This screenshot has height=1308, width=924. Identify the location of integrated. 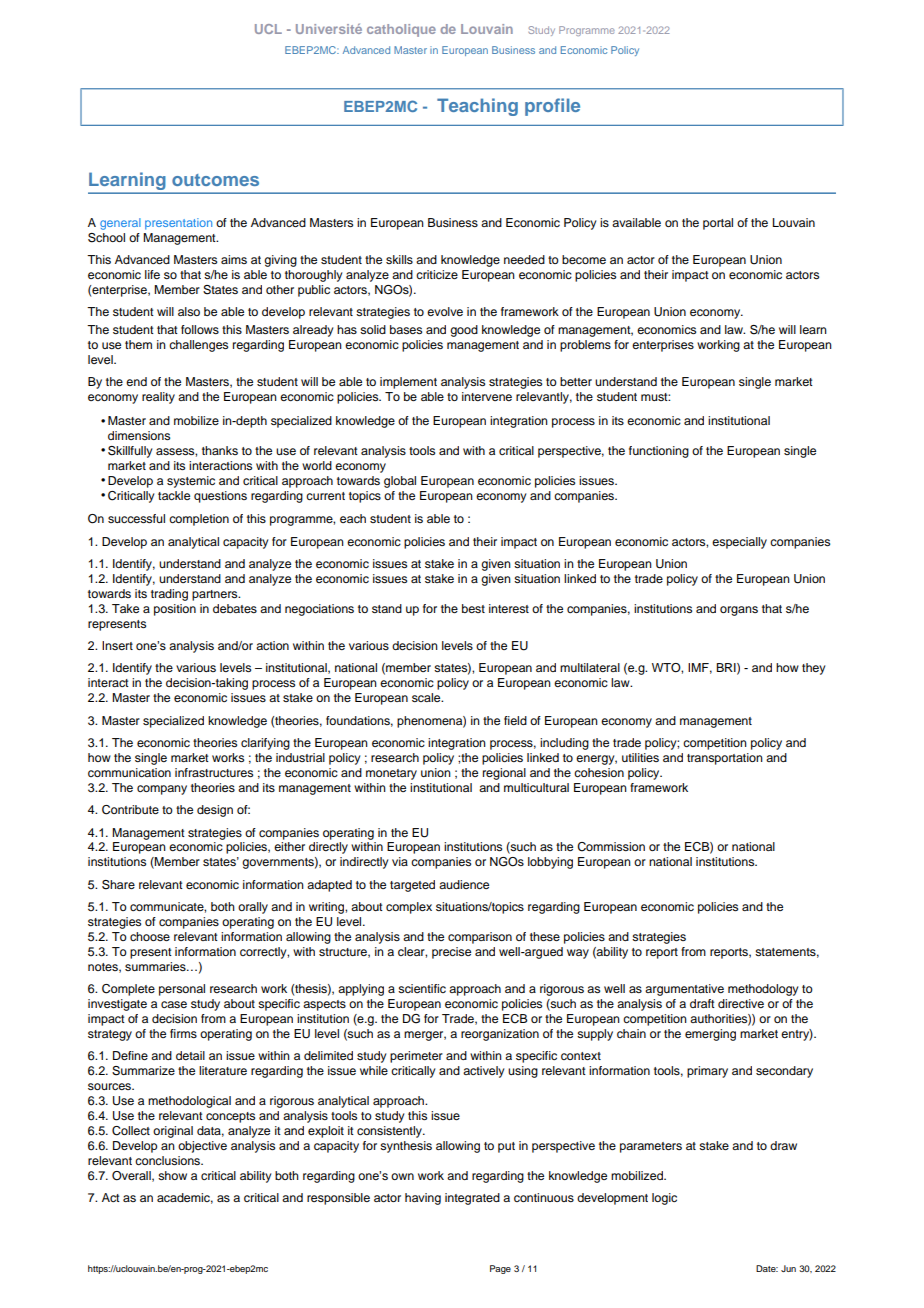
(472, 1199).
